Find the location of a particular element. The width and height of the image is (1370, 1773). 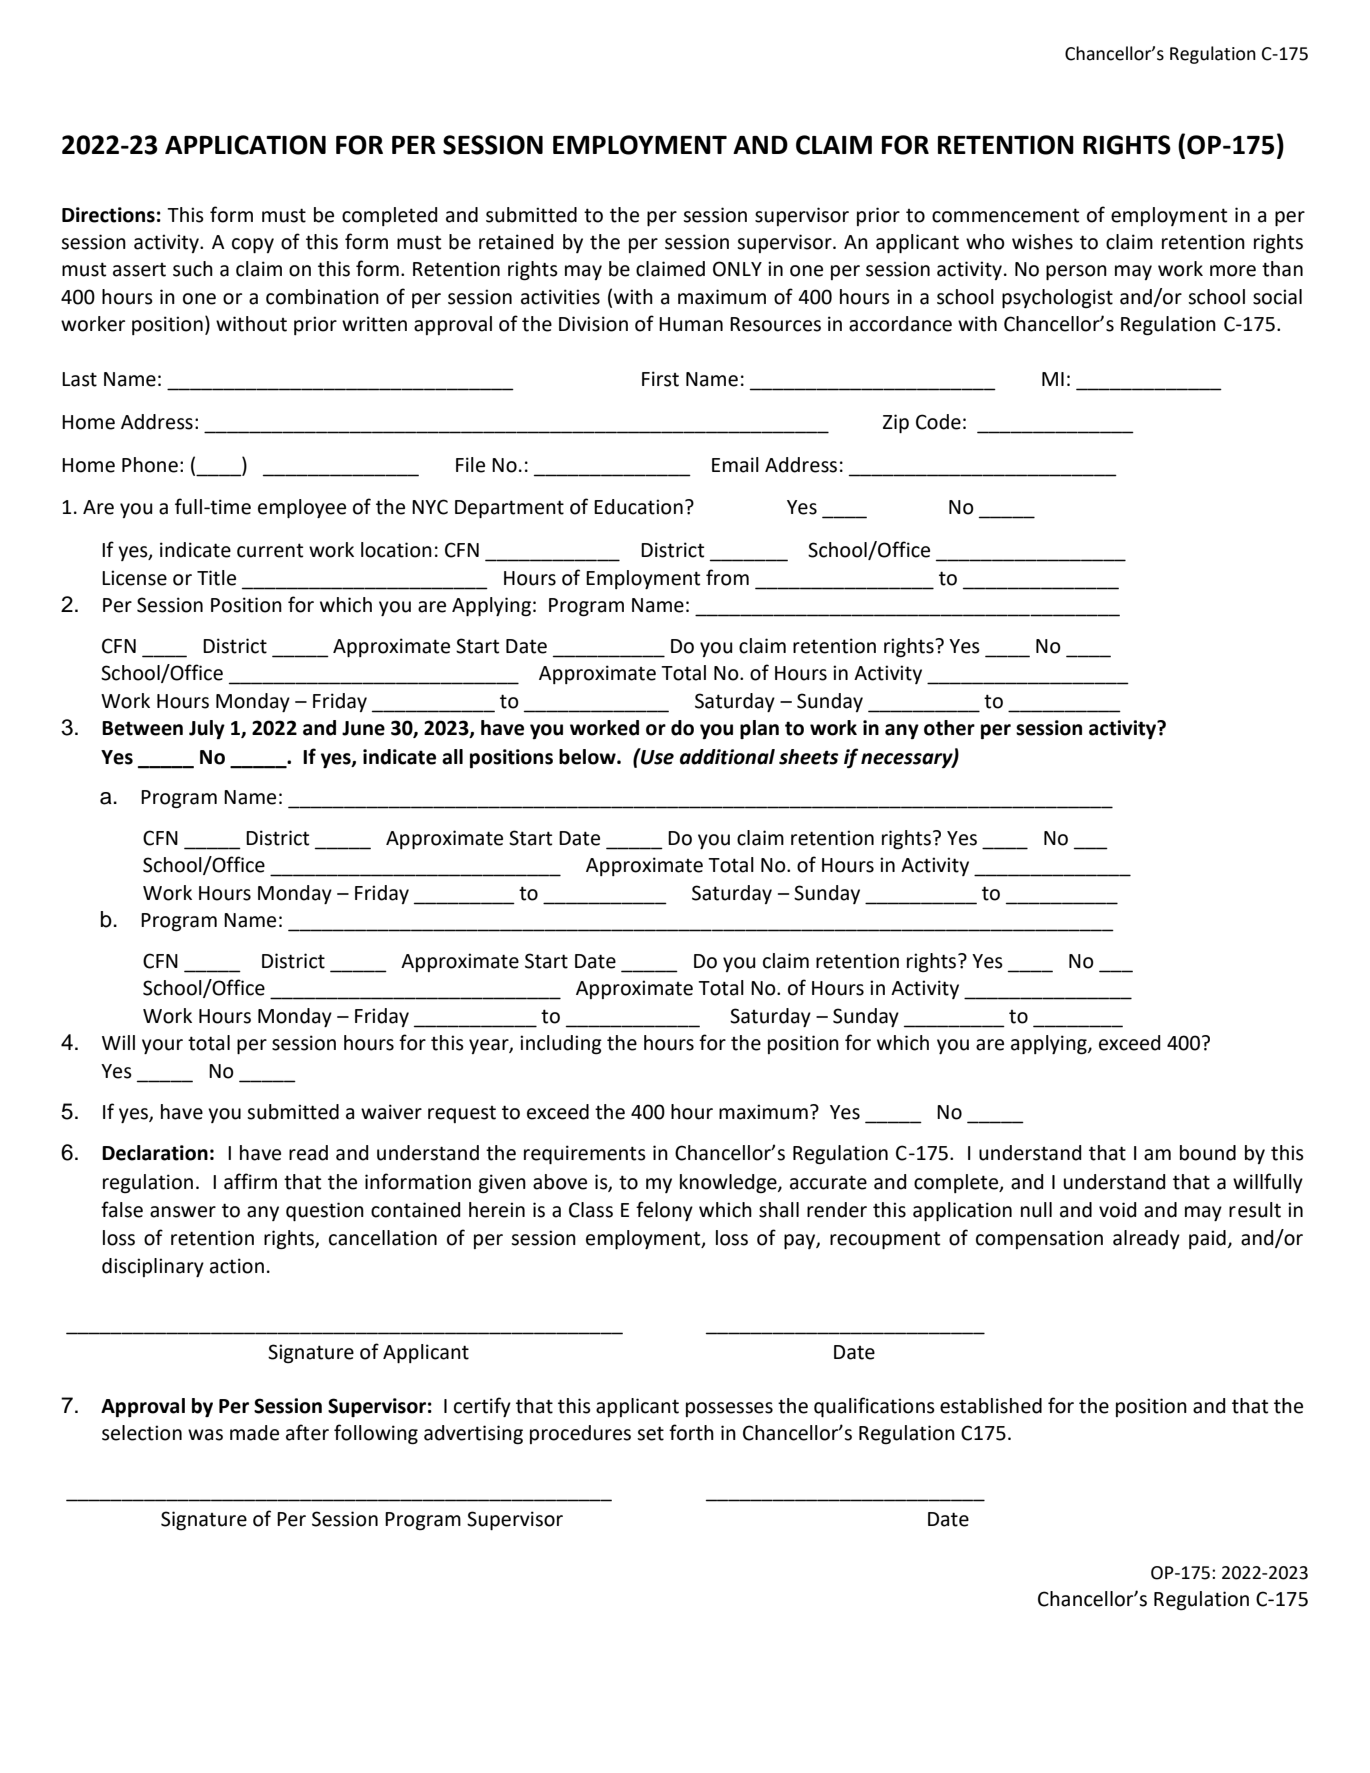

was is located at coordinates (205, 1435).
